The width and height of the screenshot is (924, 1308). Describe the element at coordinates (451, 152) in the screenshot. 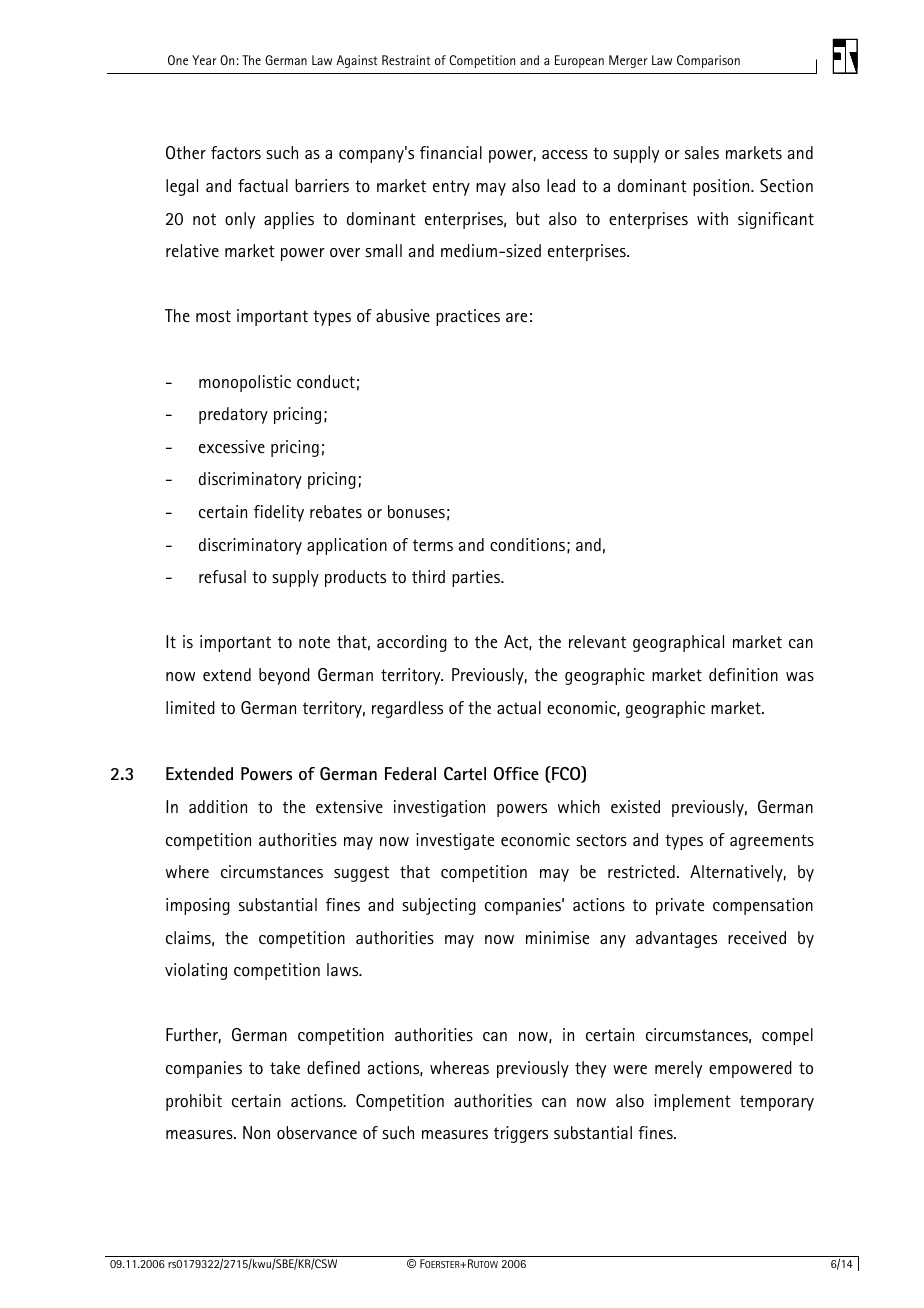

I see `financial` at that location.
